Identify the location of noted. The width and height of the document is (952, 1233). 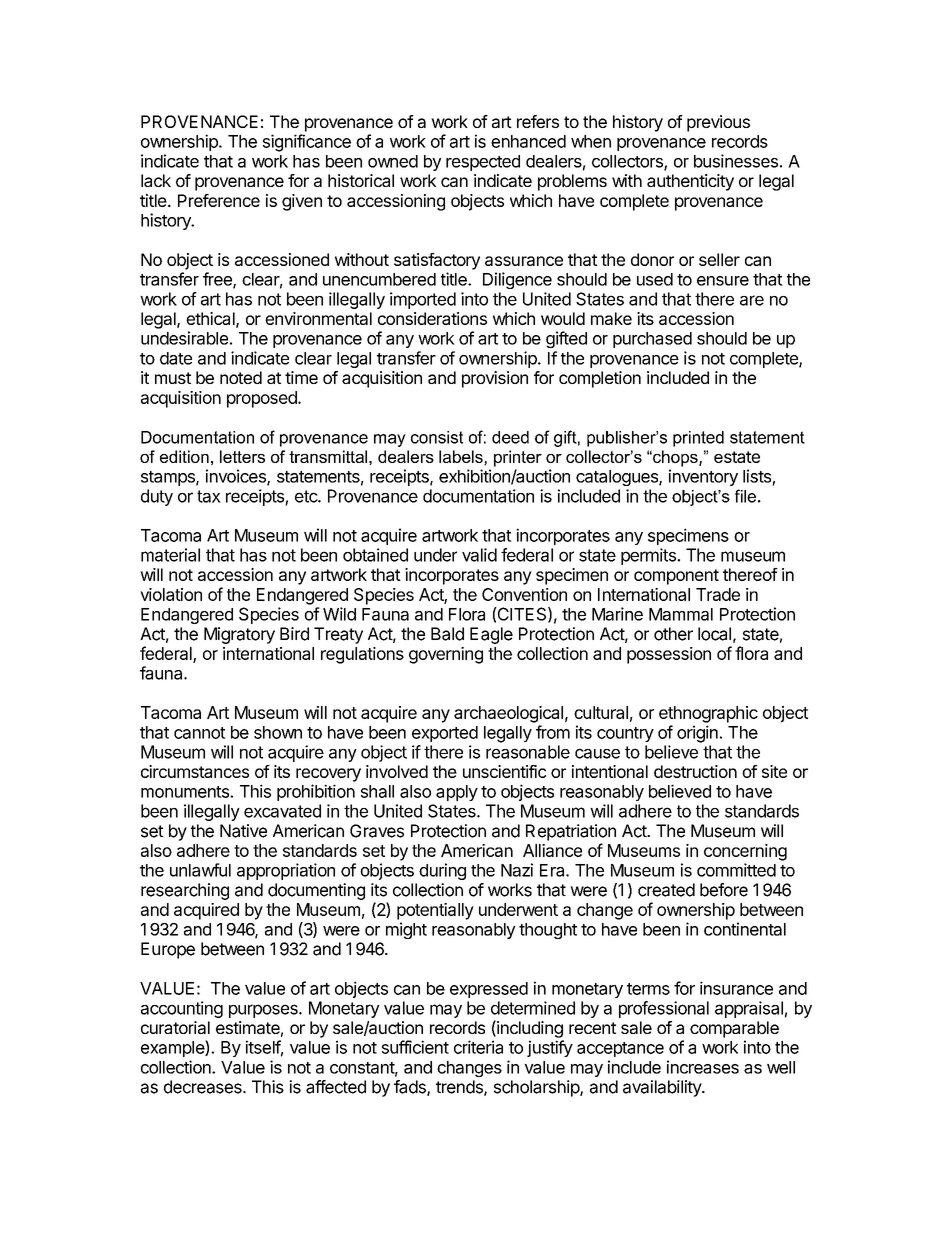
(241, 377).
